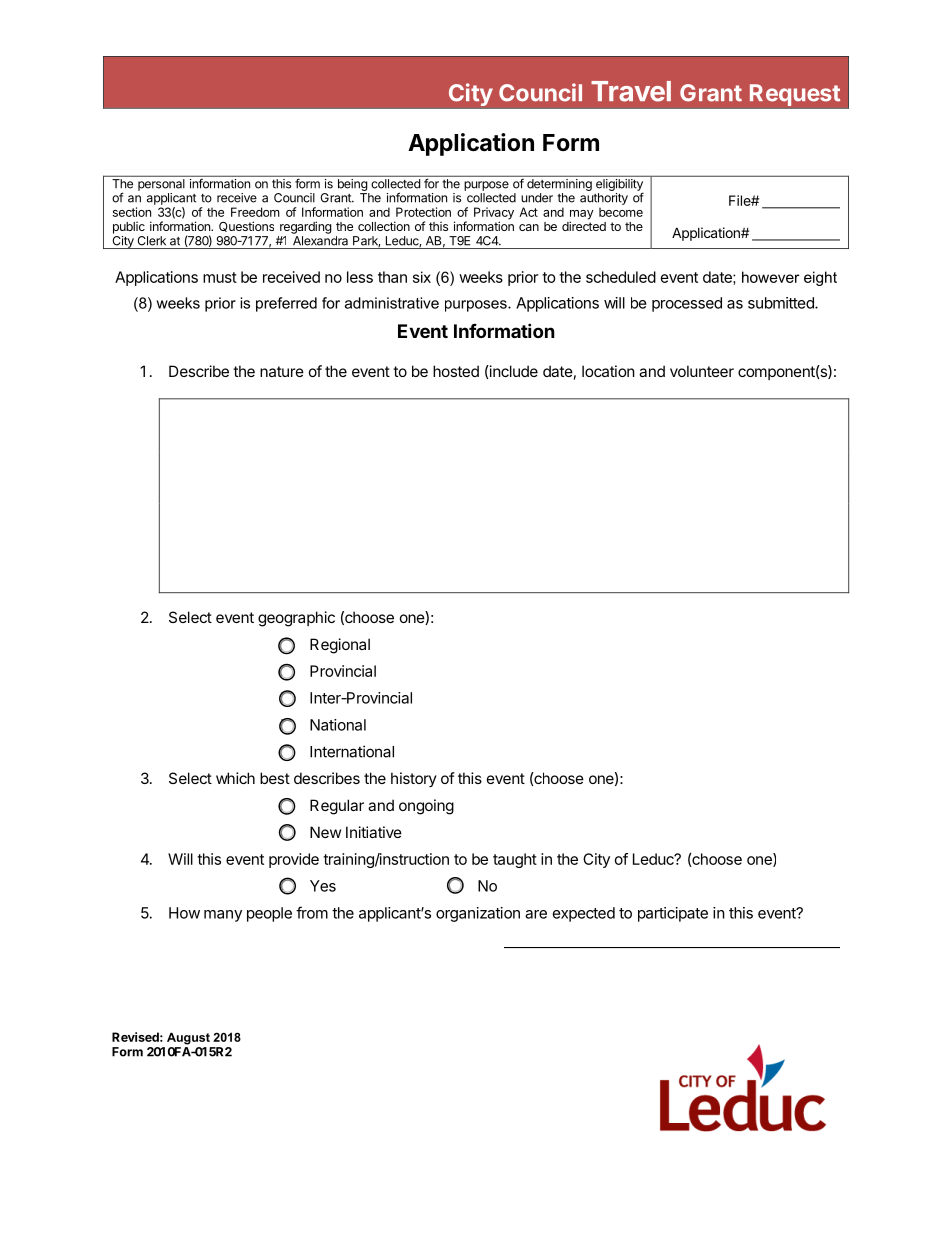 The image size is (952, 1233). I want to click on under, so click(537, 198).
